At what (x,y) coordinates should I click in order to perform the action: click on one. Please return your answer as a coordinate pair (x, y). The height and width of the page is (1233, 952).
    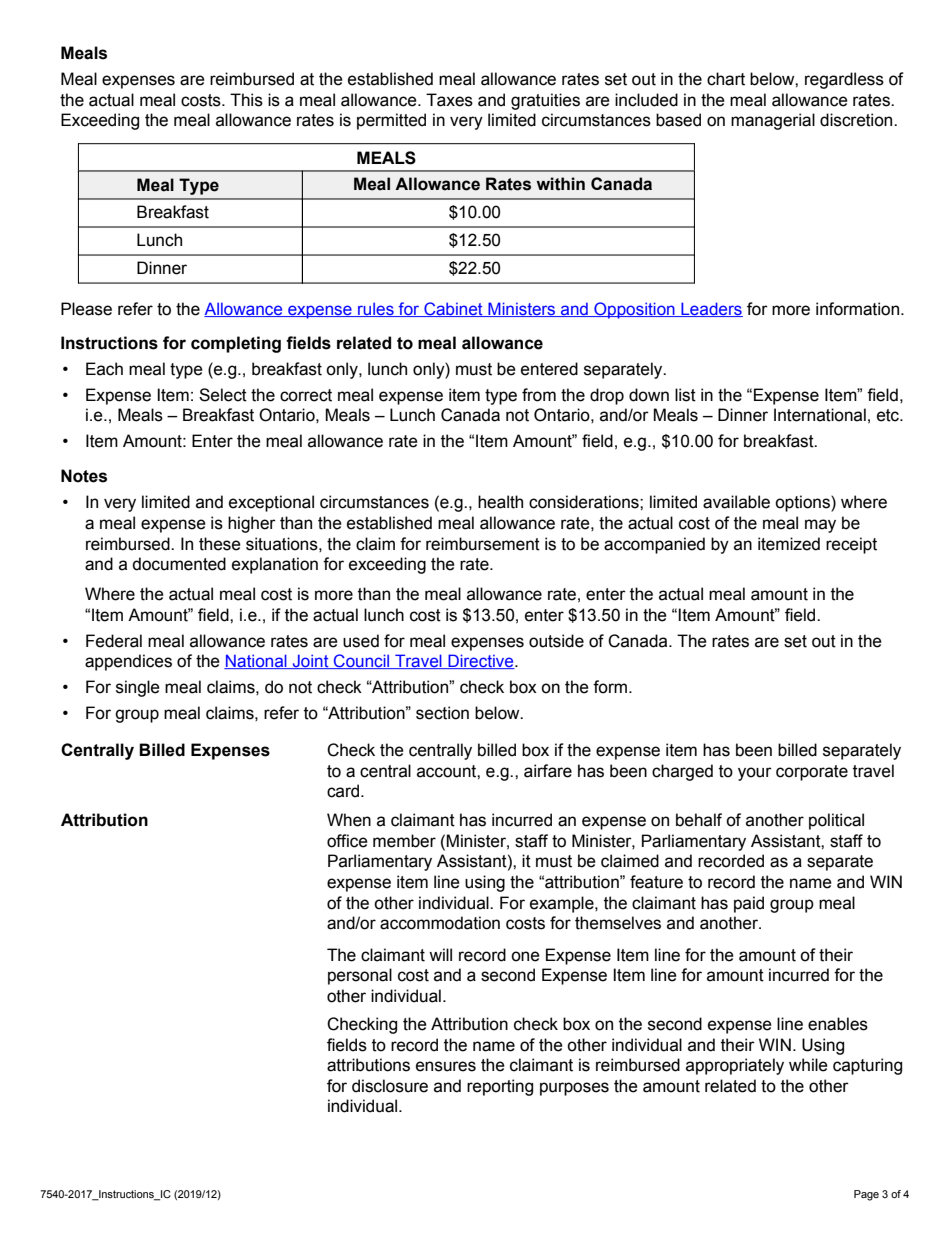
    Looking at the image, I should click on (525, 956).
